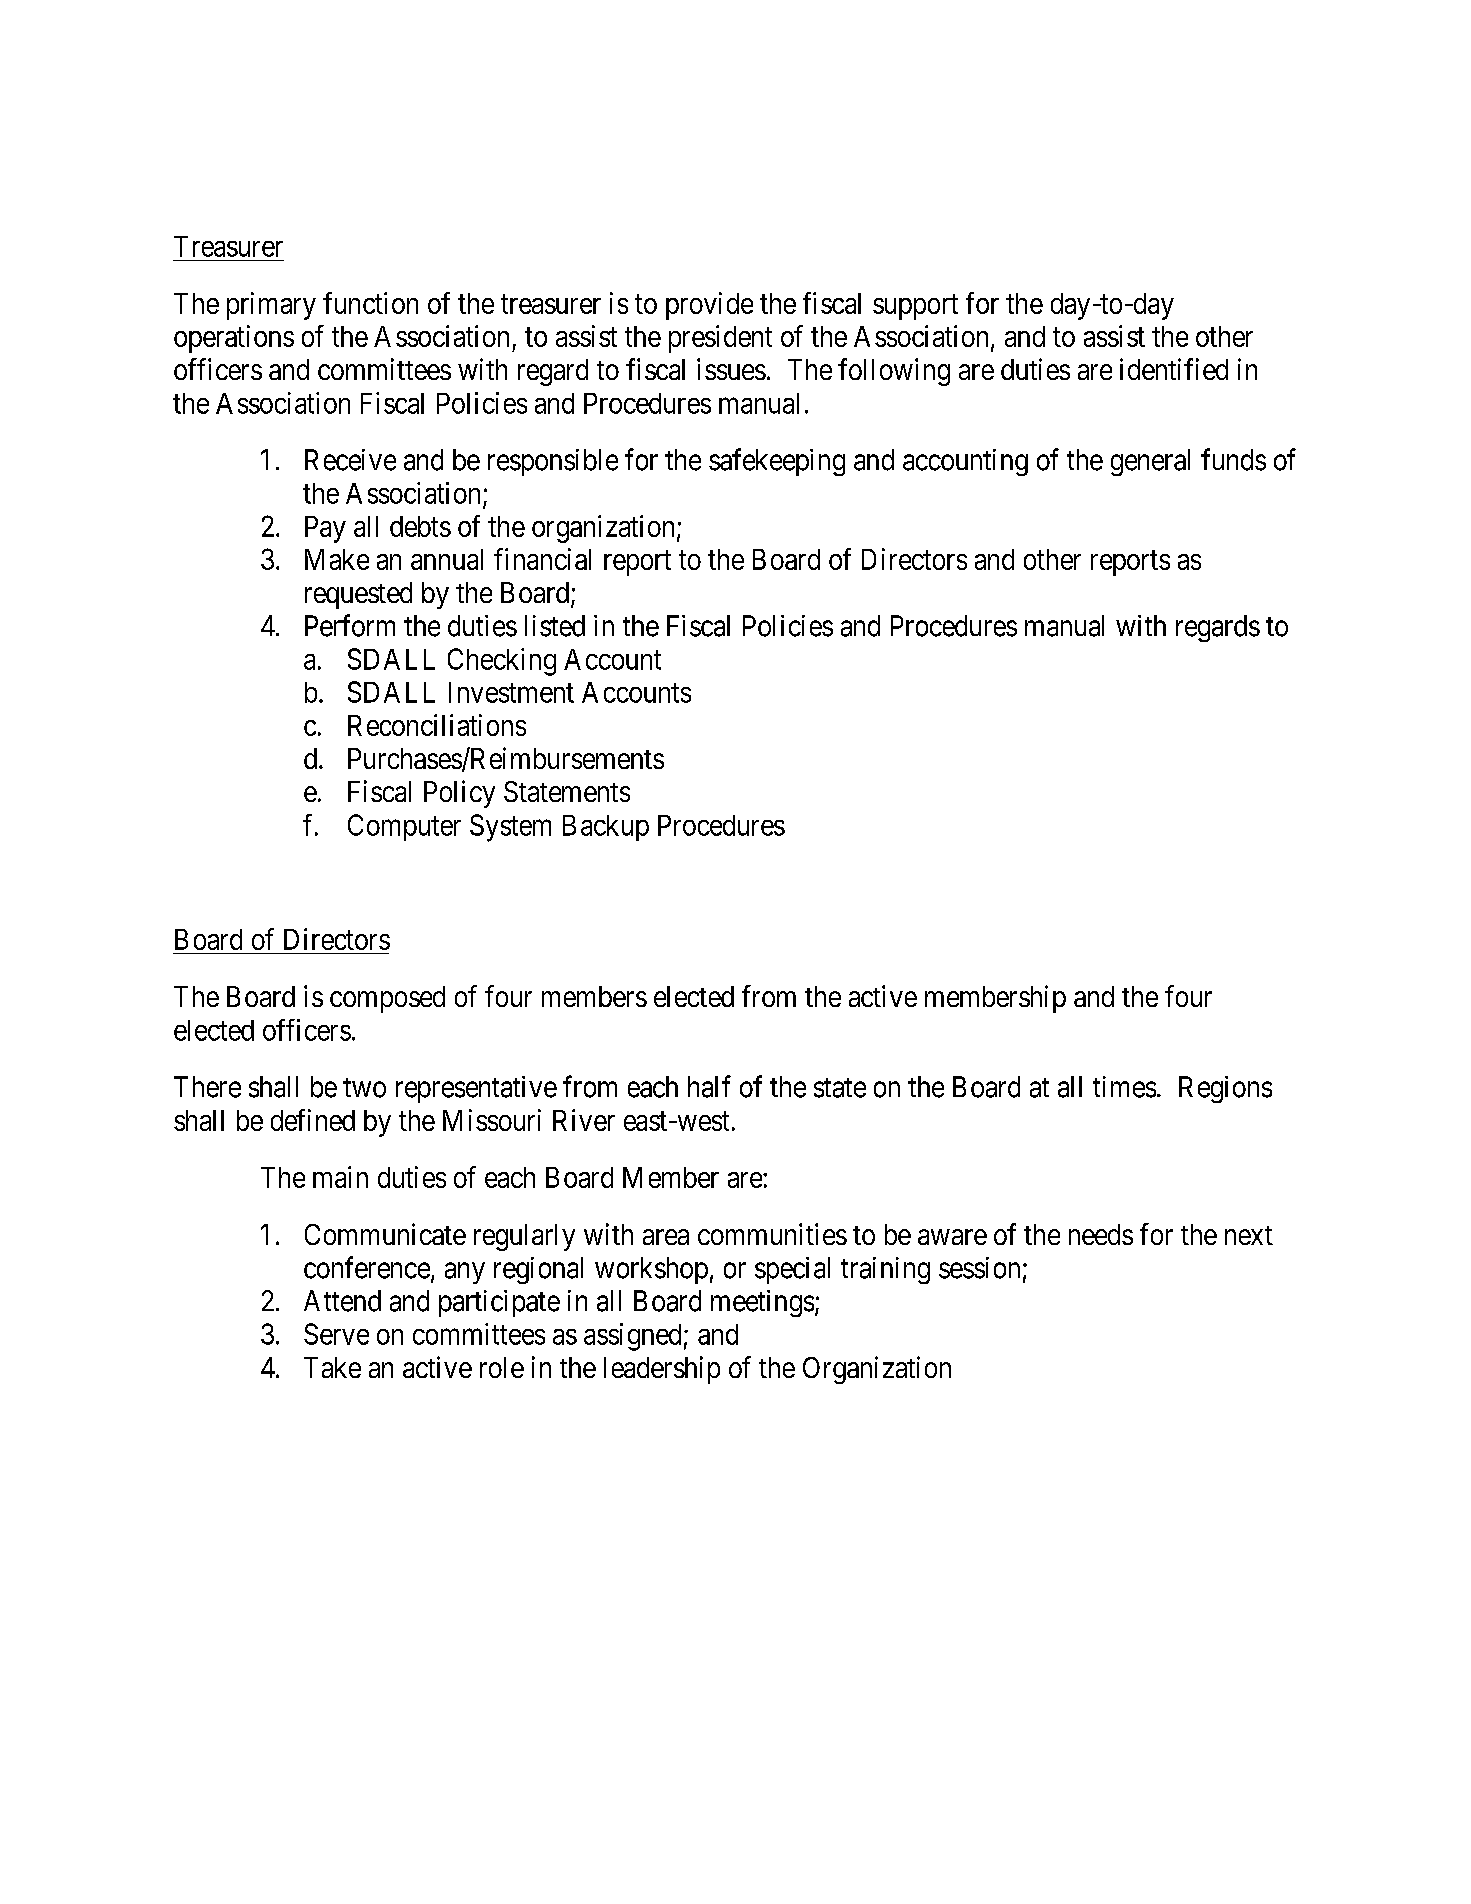 The image size is (1471, 1904). What do you see at coordinates (1174, 369) in the screenshot?
I see `identified` at bounding box center [1174, 369].
